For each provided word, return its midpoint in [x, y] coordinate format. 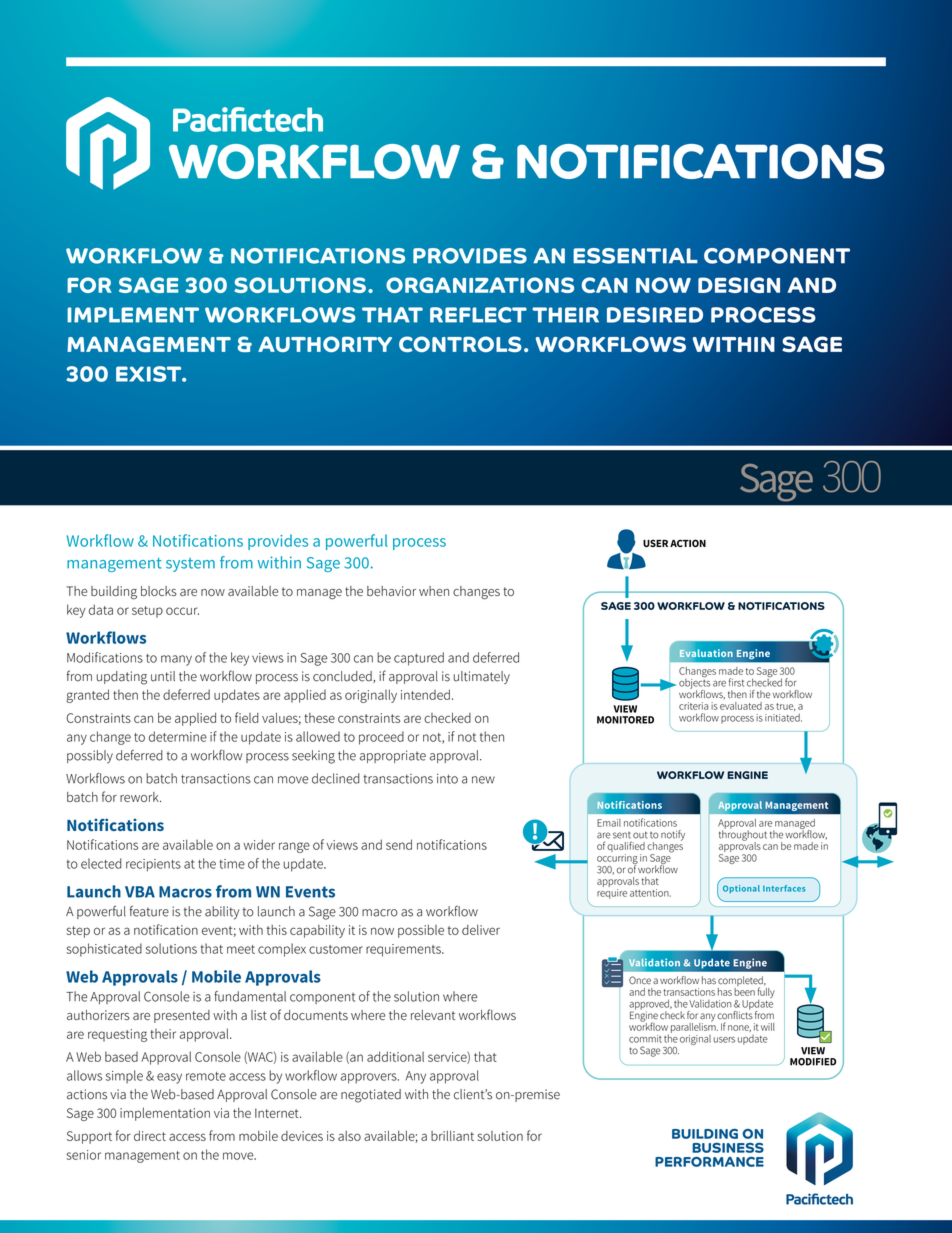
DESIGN [739, 285]
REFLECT [478, 315]
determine [178, 736]
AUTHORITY [325, 344]
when [434, 591]
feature [149, 911]
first [736, 682]
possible [421, 931]
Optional [741, 889]
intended [425, 694]
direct [150, 1136]
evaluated [741, 706]
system [190, 565]
